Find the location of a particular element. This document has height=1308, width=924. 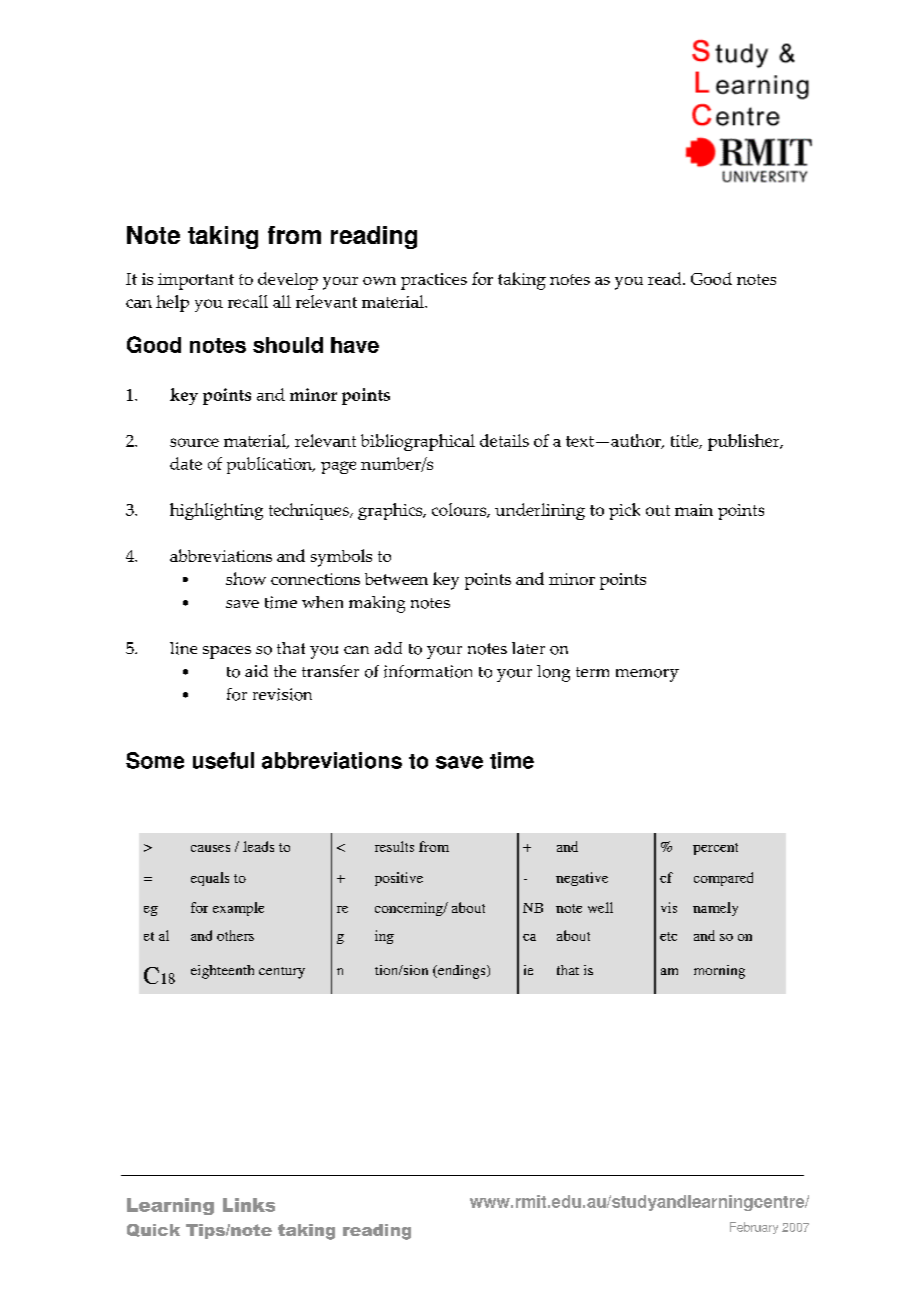

practices is located at coordinates (434, 281).
